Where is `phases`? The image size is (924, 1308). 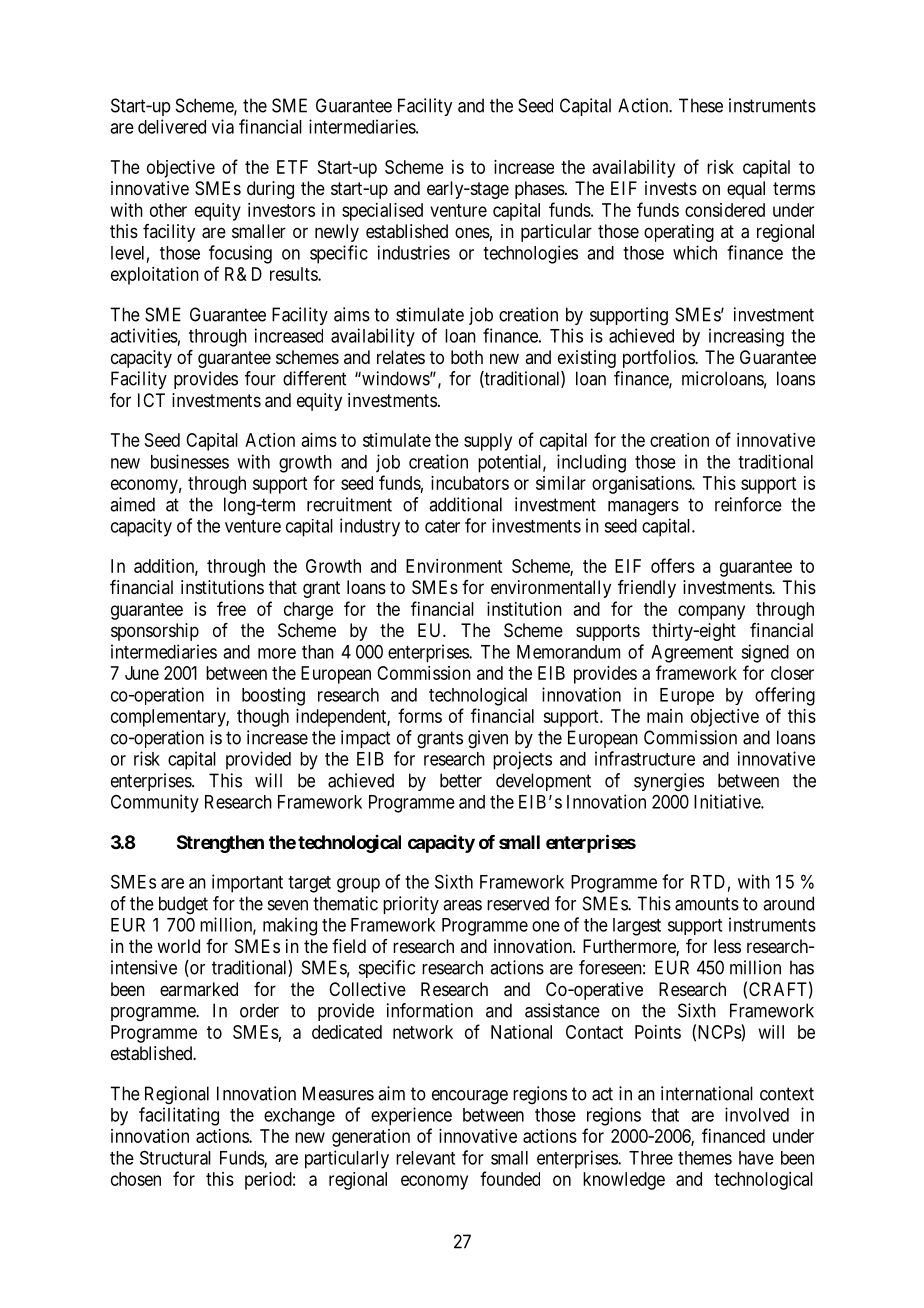
phases is located at coordinates (540, 190).
